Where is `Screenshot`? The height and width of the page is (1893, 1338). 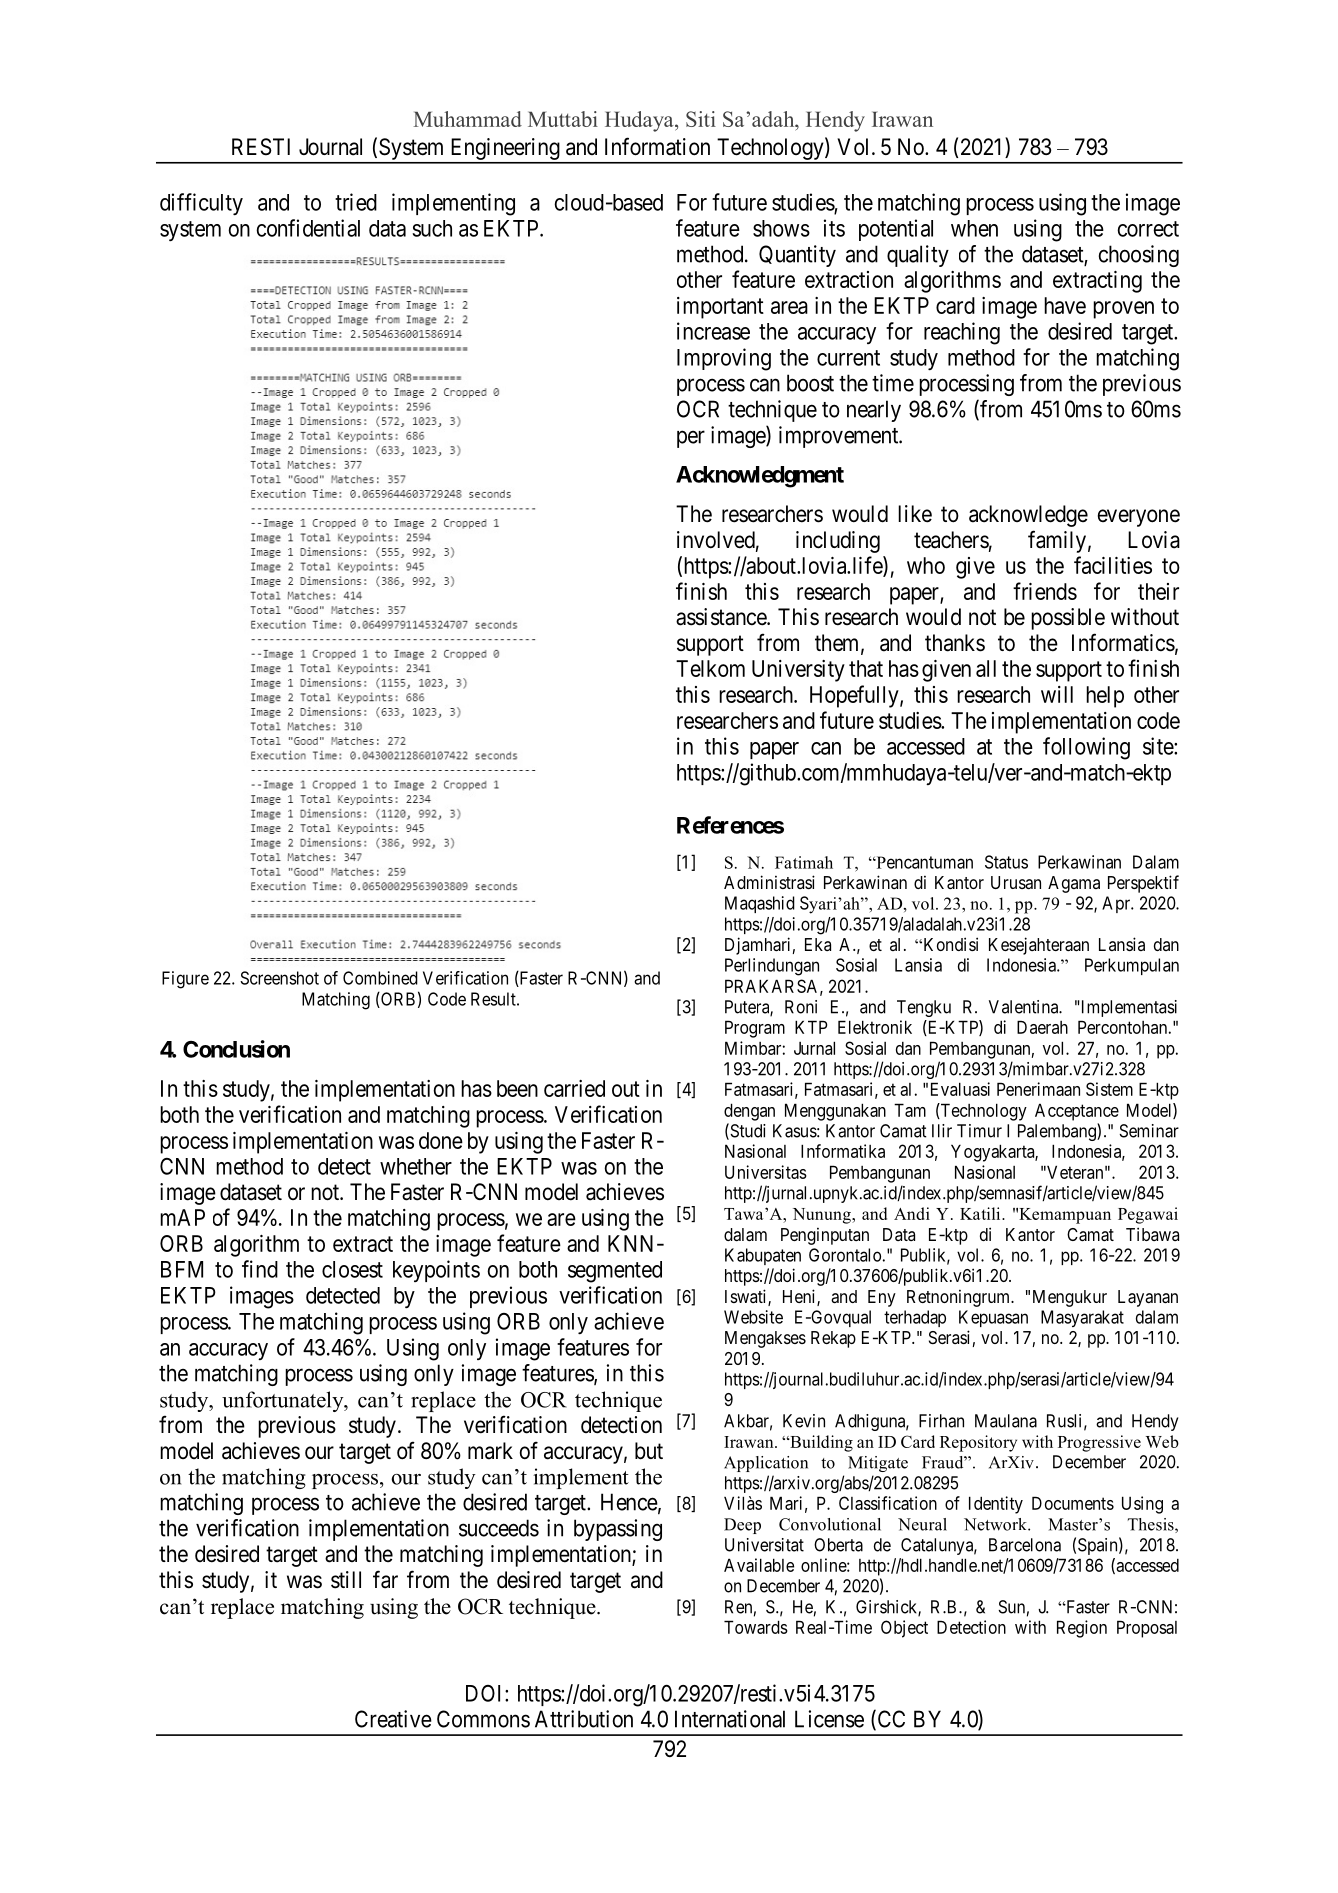
Screenshot is located at coordinates (279, 978).
